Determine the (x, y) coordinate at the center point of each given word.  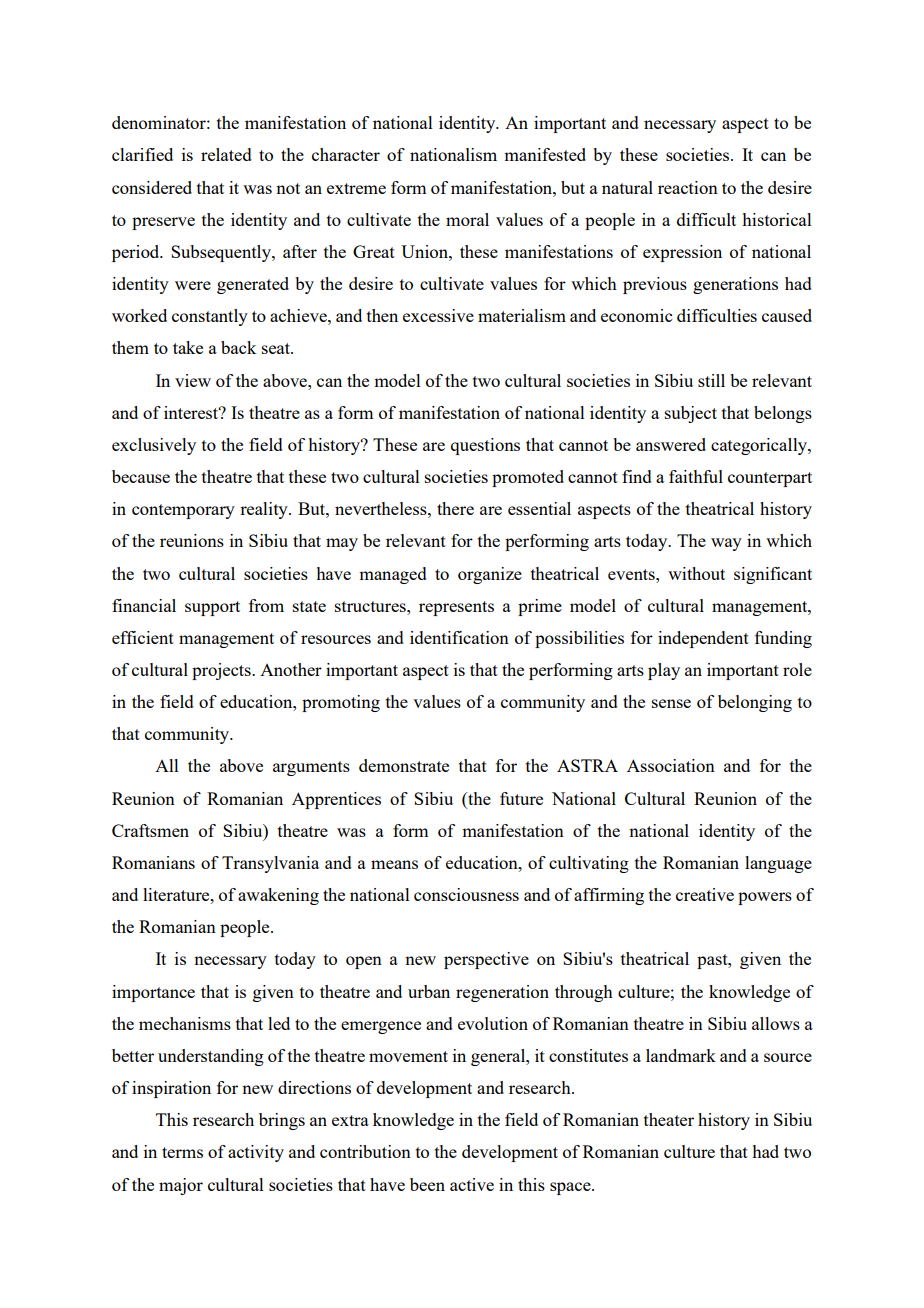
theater (669, 1119)
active (472, 1184)
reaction (688, 187)
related (226, 154)
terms (182, 1152)
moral (467, 219)
